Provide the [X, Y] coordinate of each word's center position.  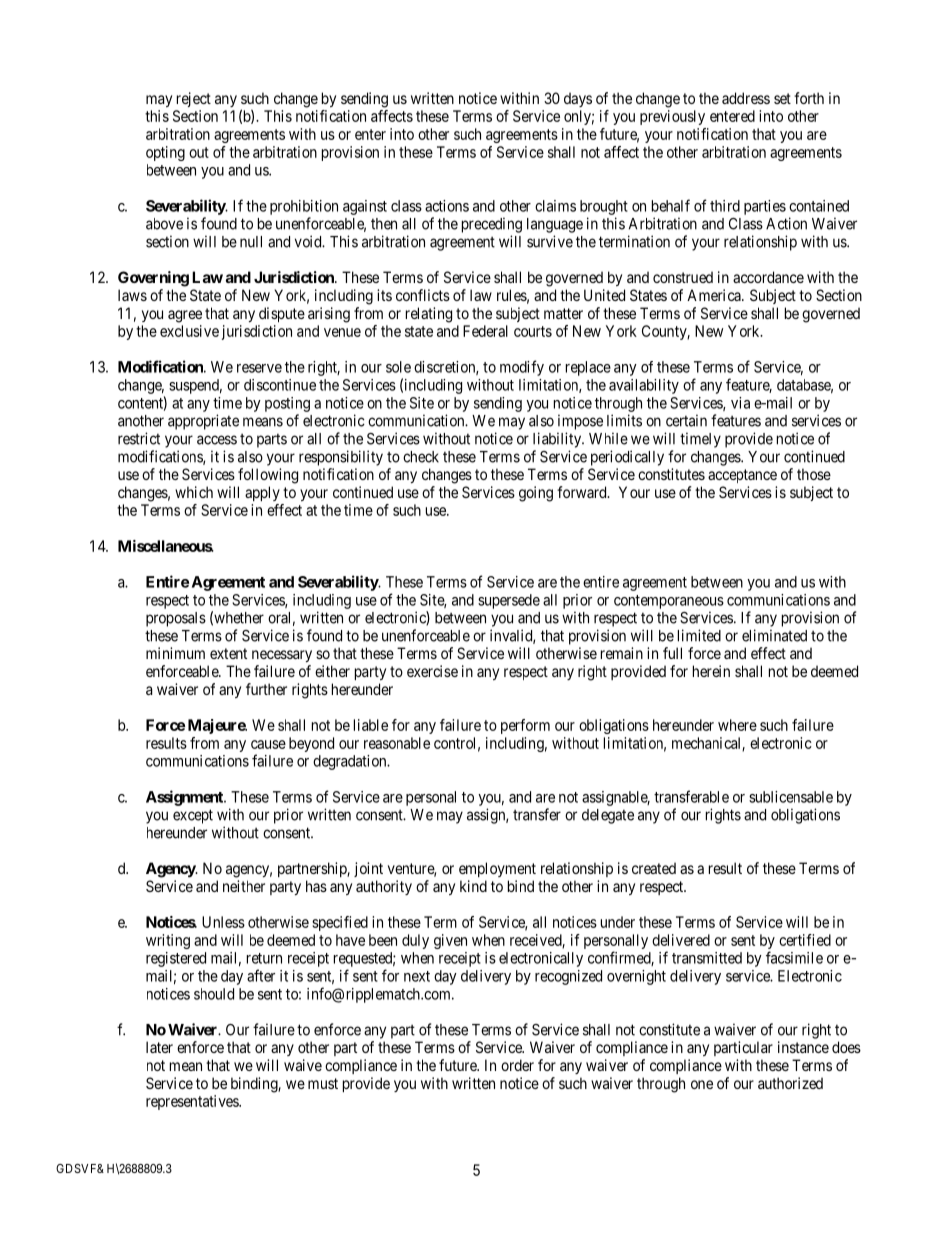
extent [228, 653]
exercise [432, 671]
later [159, 1047]
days [578, 99]
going [536, 494]
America [715, 295]
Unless [223, 922]
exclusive [189, 331]
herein [711, 671]
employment [497, 869]
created [654, 868]
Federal [485, 331]
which [194, 492]
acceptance [742, 476]
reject [194, 99]
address [746, 98]
